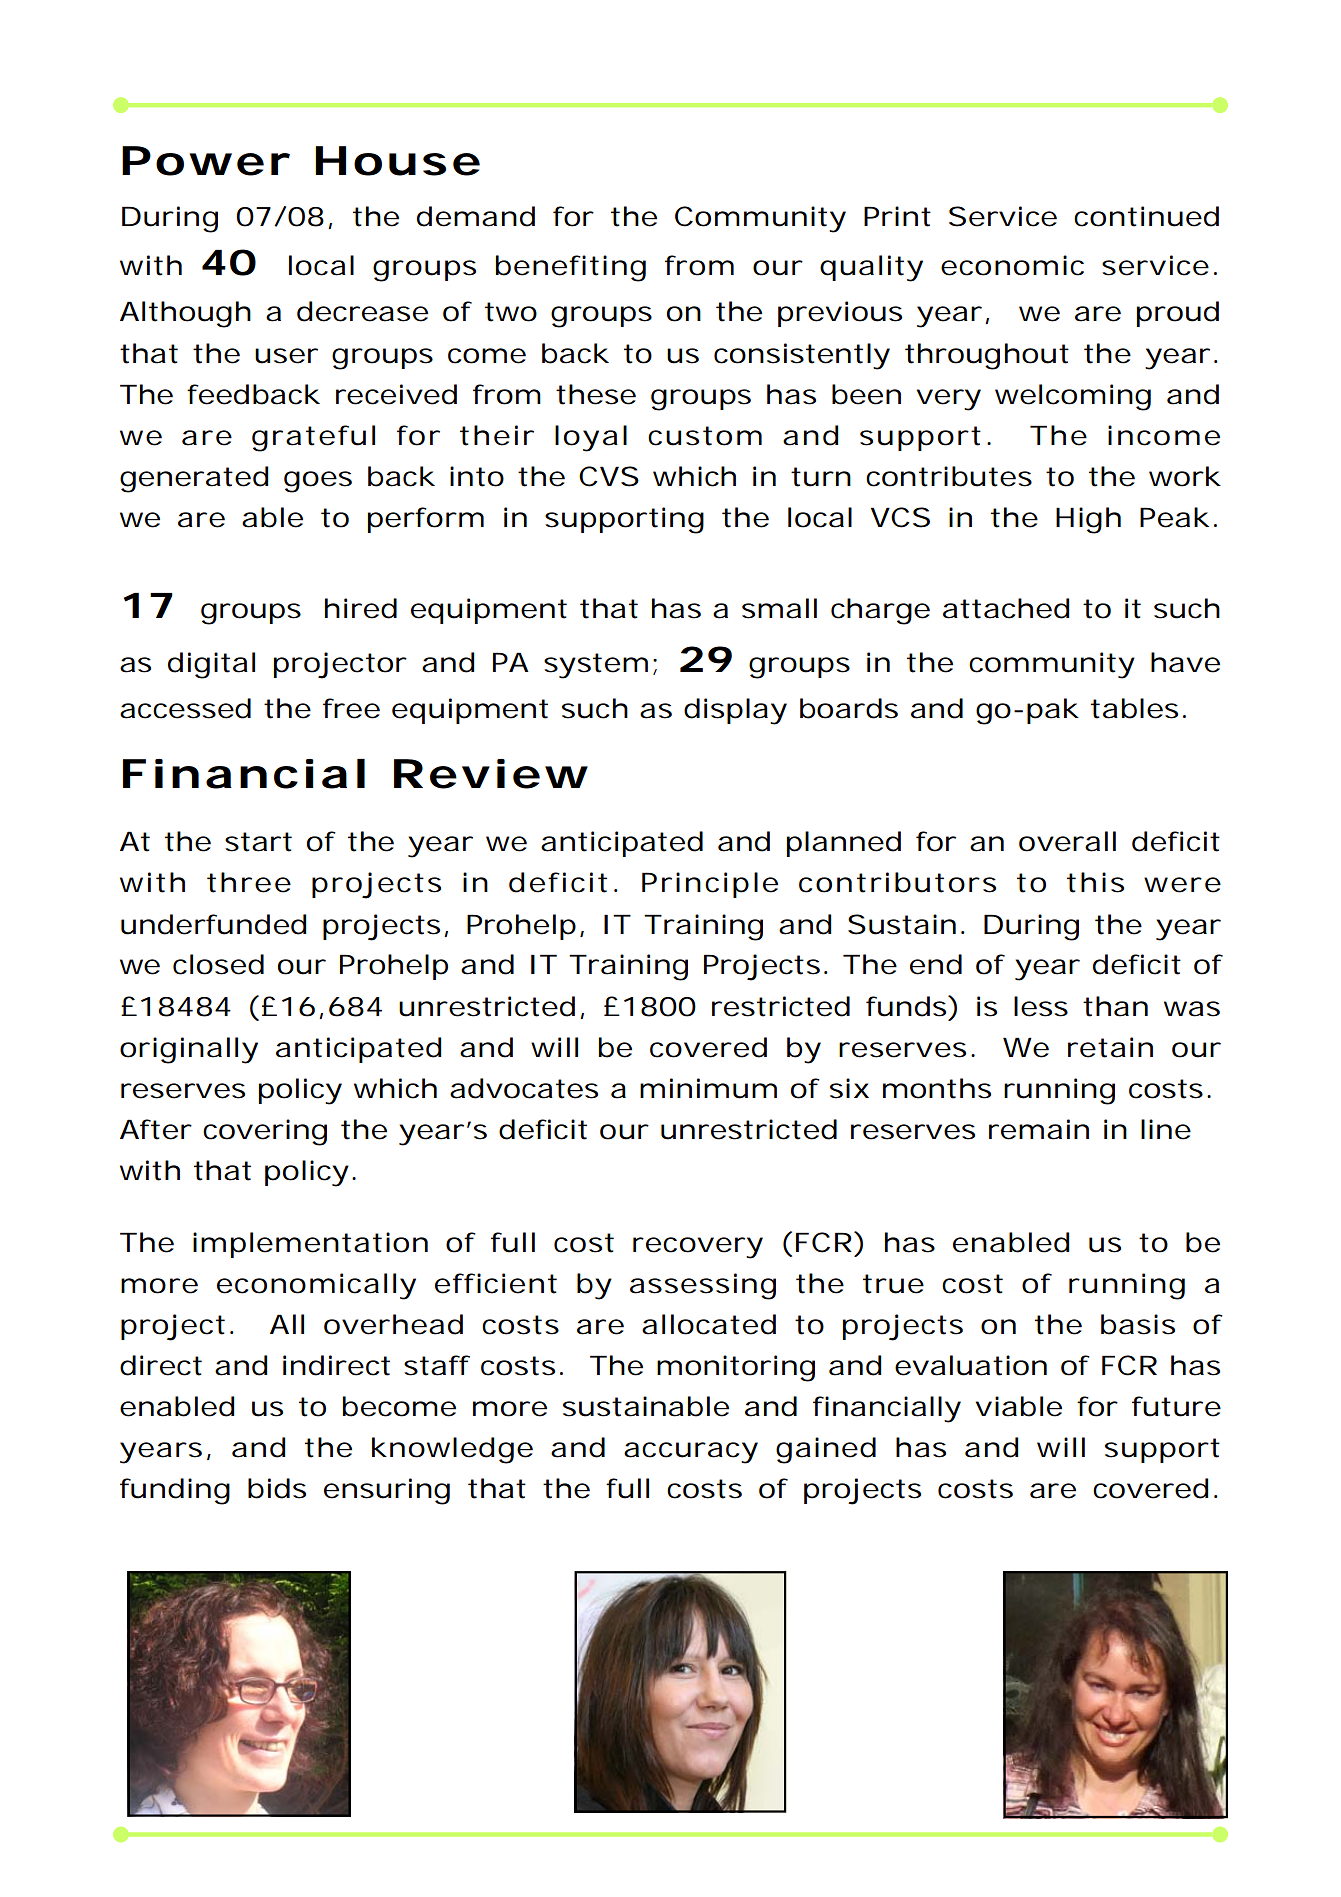 The height and width of the document is (1897, 1341). Describe the element at coordinates (362, 311) in the document. I see `decrease` at that location.
